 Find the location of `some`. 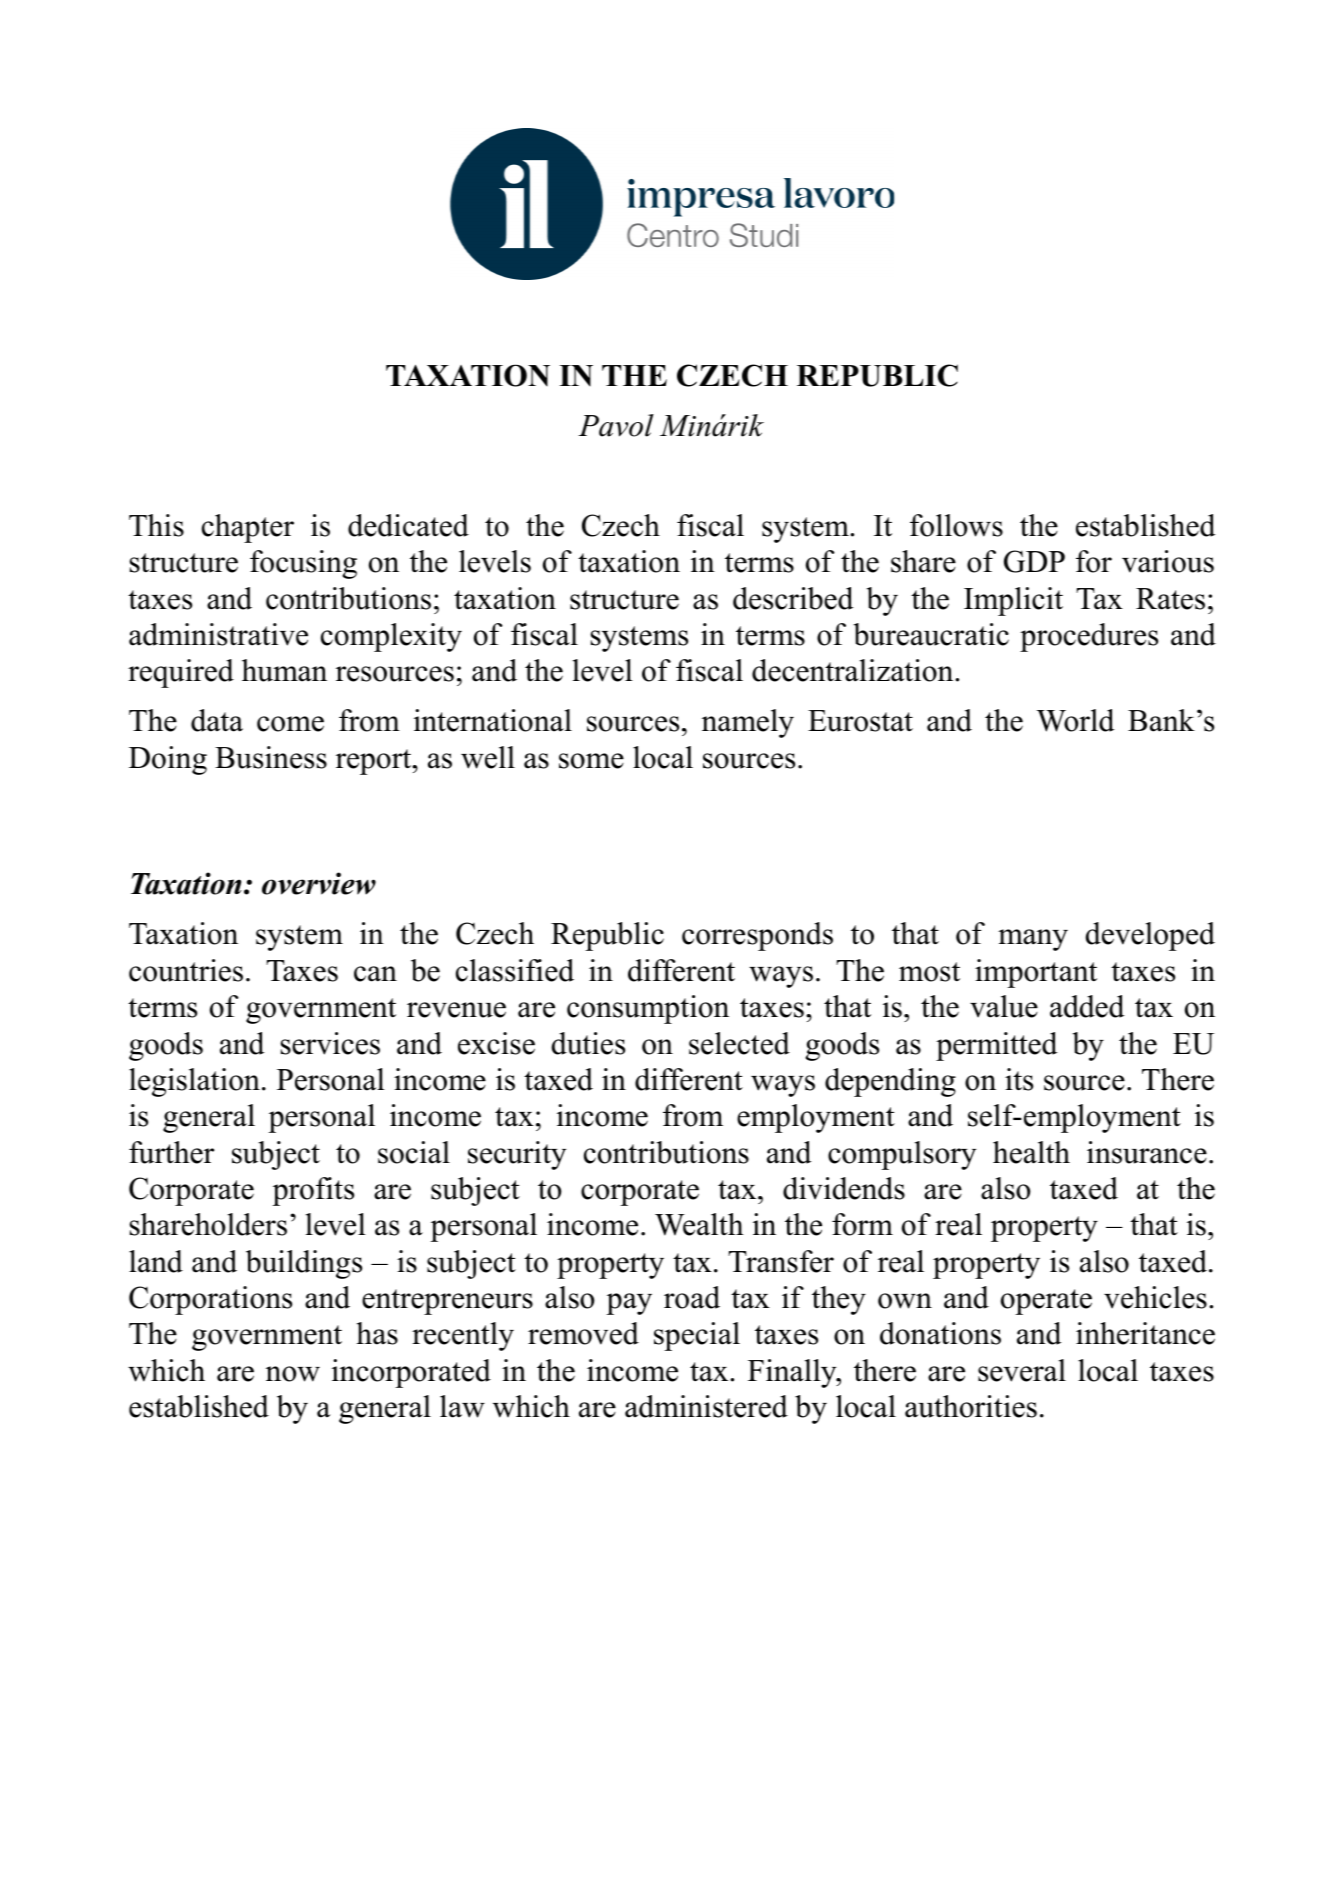

some is located at coordinates (591, 761).
